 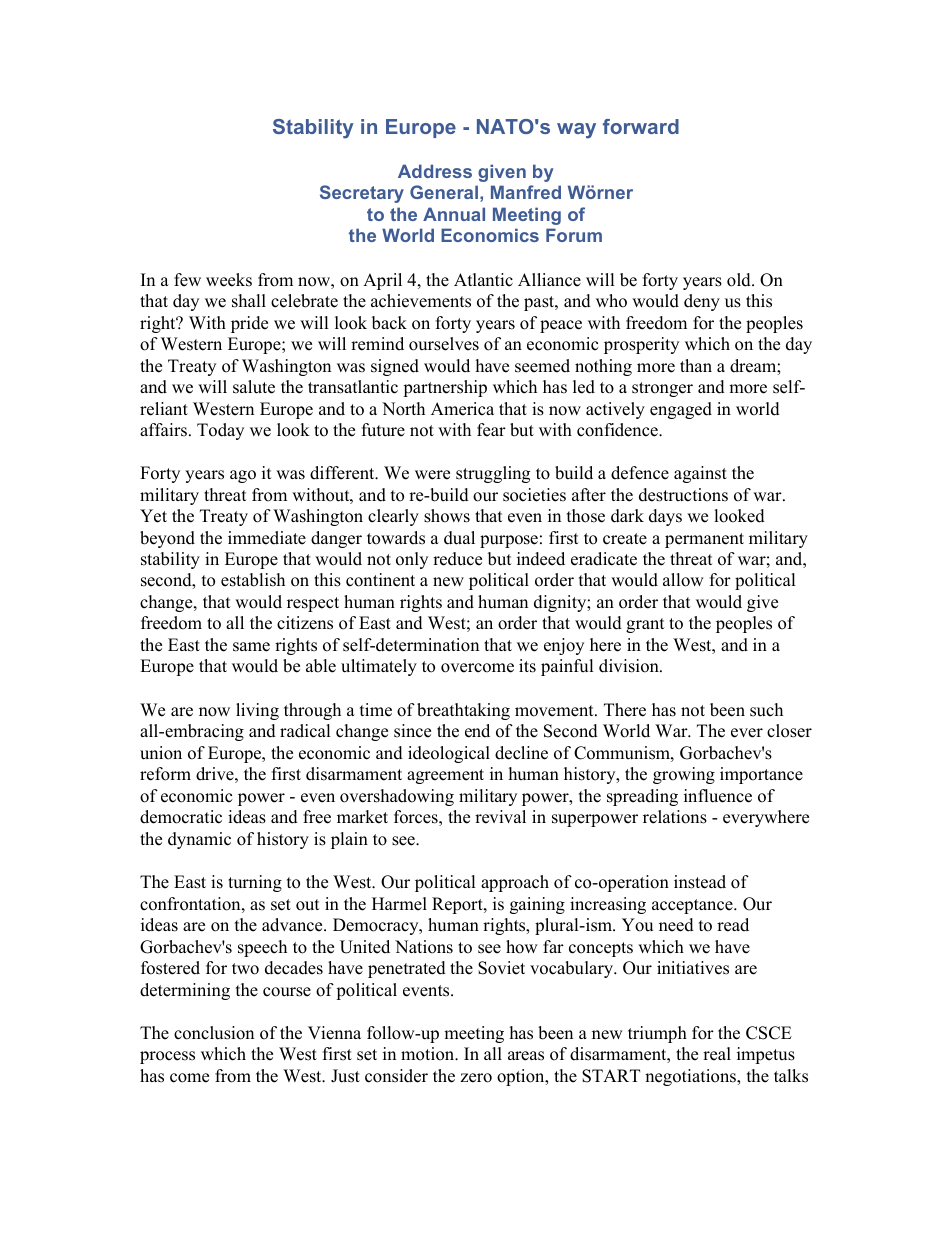 What do you see at coordinates (435, 171) in the document?
I see `Address` at bounding box center [435, 171].
